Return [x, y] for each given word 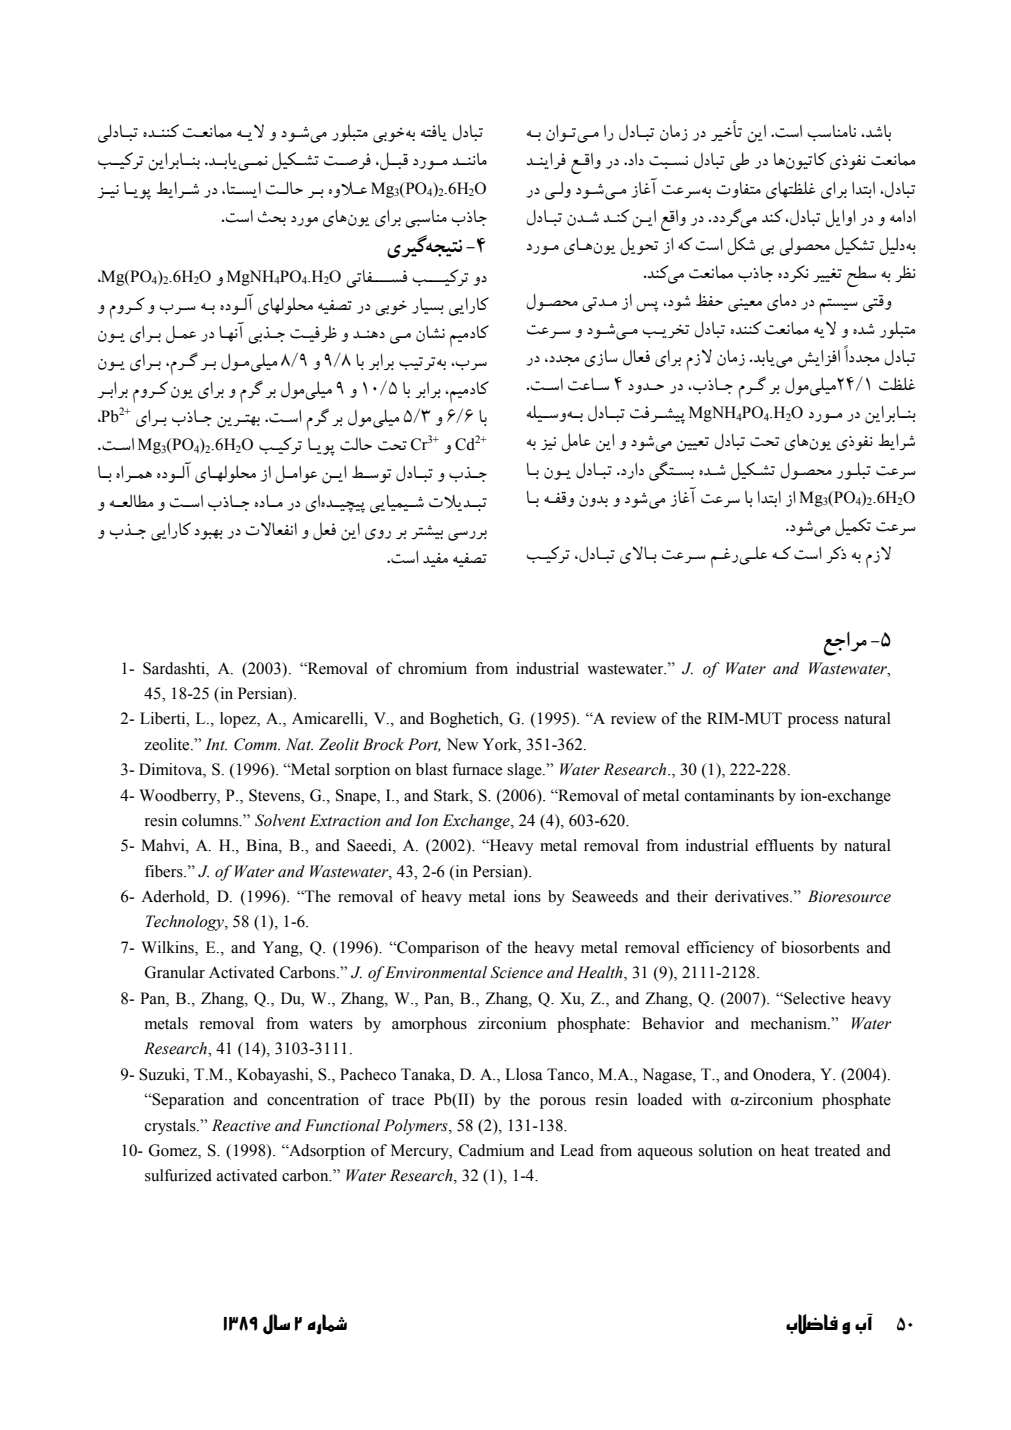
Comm [256, 744]
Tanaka [427, 1074]
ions [527, 896]
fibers [165, 871]
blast [432, 769]
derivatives [753, 896]
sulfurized [178, 1175]
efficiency [720, 949]
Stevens [276, 795]
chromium [432, 668]
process [813, 722]
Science [517, 972]
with [706, 1099]
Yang [282, 949]
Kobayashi [274, 1076]
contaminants [729, 795]
